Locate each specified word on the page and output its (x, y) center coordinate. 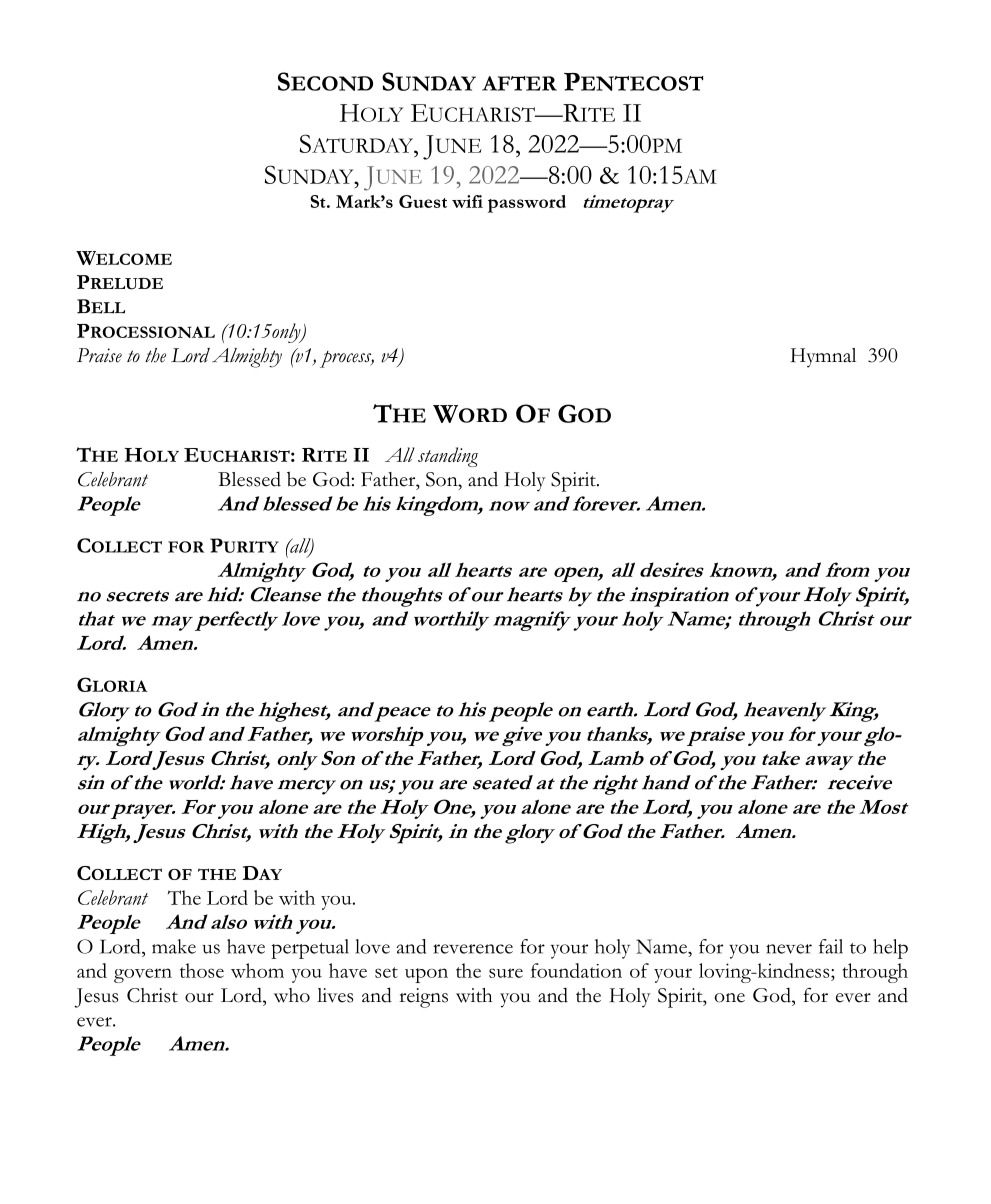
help (890, 949)
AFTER (519, 83)
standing (448, 457)
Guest (423, 201)
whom (257, 970)
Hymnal (823, 358)
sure (506, 973)
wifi (467, 201)
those (202, 970)
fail (831, 946)
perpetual (310, 949)
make (174, 946)
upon (426, 975)
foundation (576, 970)
